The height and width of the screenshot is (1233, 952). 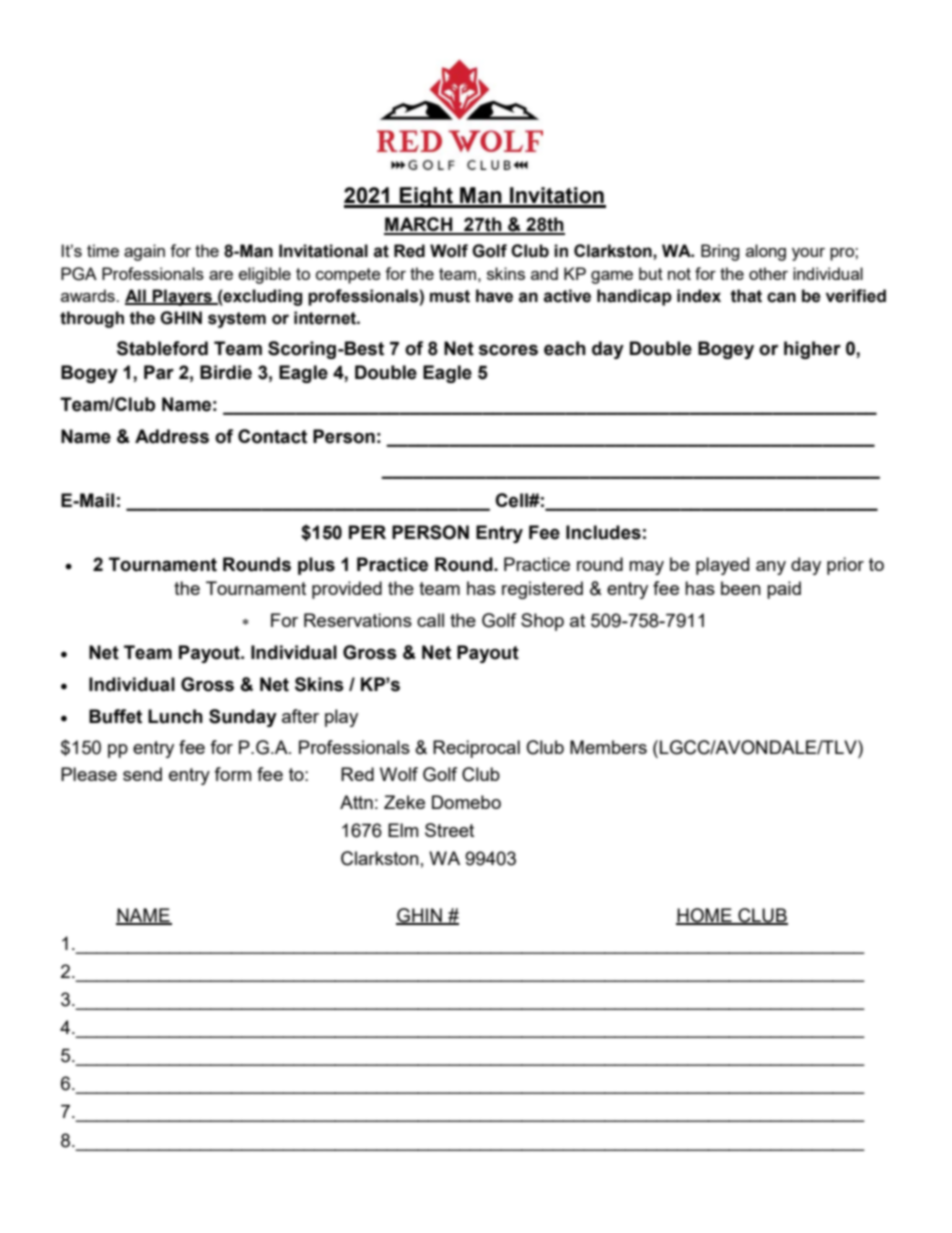 I want to click on form, so click(x=232, y=774).
